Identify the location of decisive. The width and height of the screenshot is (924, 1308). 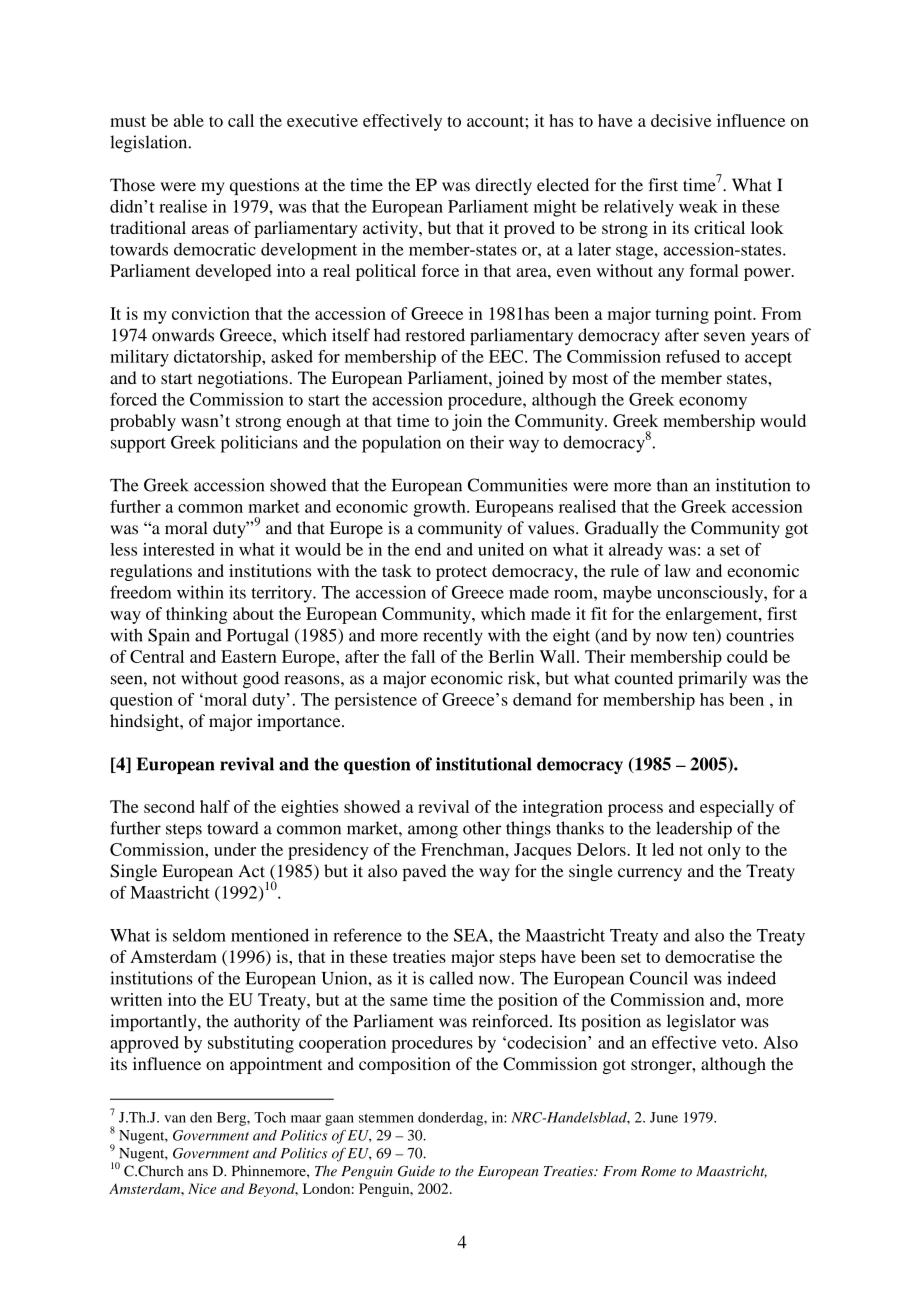
(681, 120).
